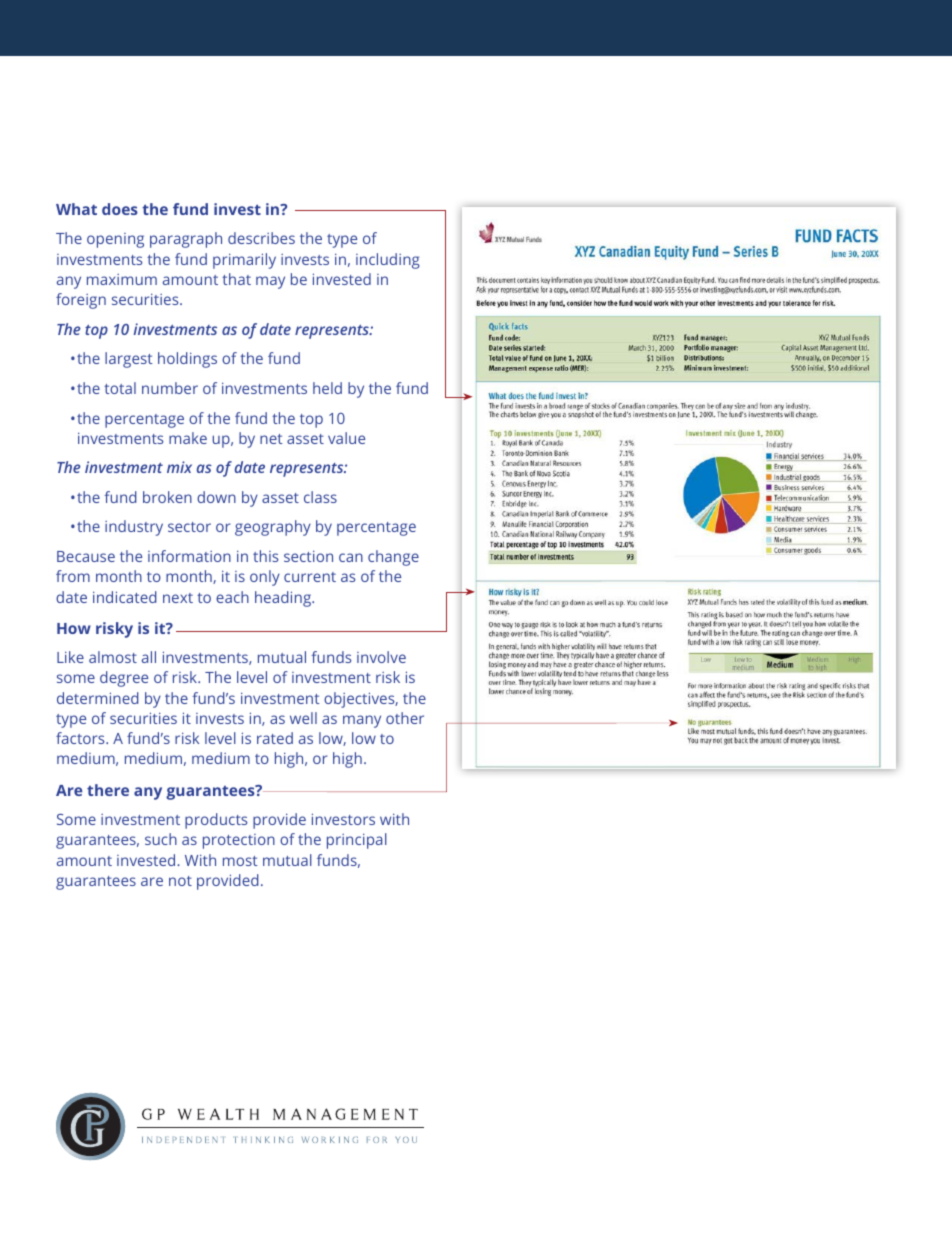 This screenshot has width=952, height=1233. What do you see at coordinates (239, 841) in the screenshot?
I see `protection` at bounding box center [239, 841].
